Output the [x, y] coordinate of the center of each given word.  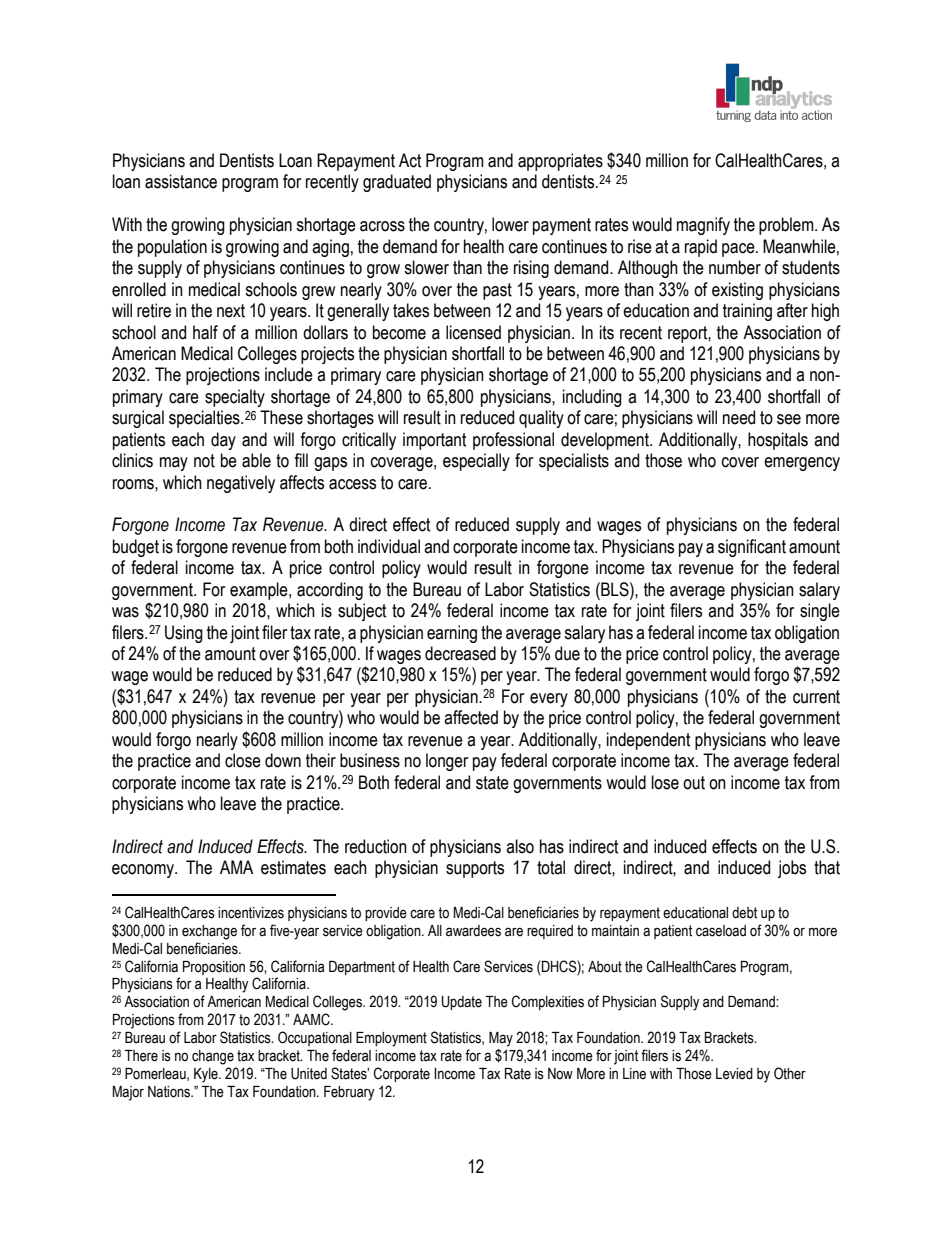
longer [447, 762]
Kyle [207, 1075]
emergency [802, 464]
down [283, 760]
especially [476, 462]
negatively [241, 484]
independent [649, 741]
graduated [397, 183]
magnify [703, 226]
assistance [181, 181]
